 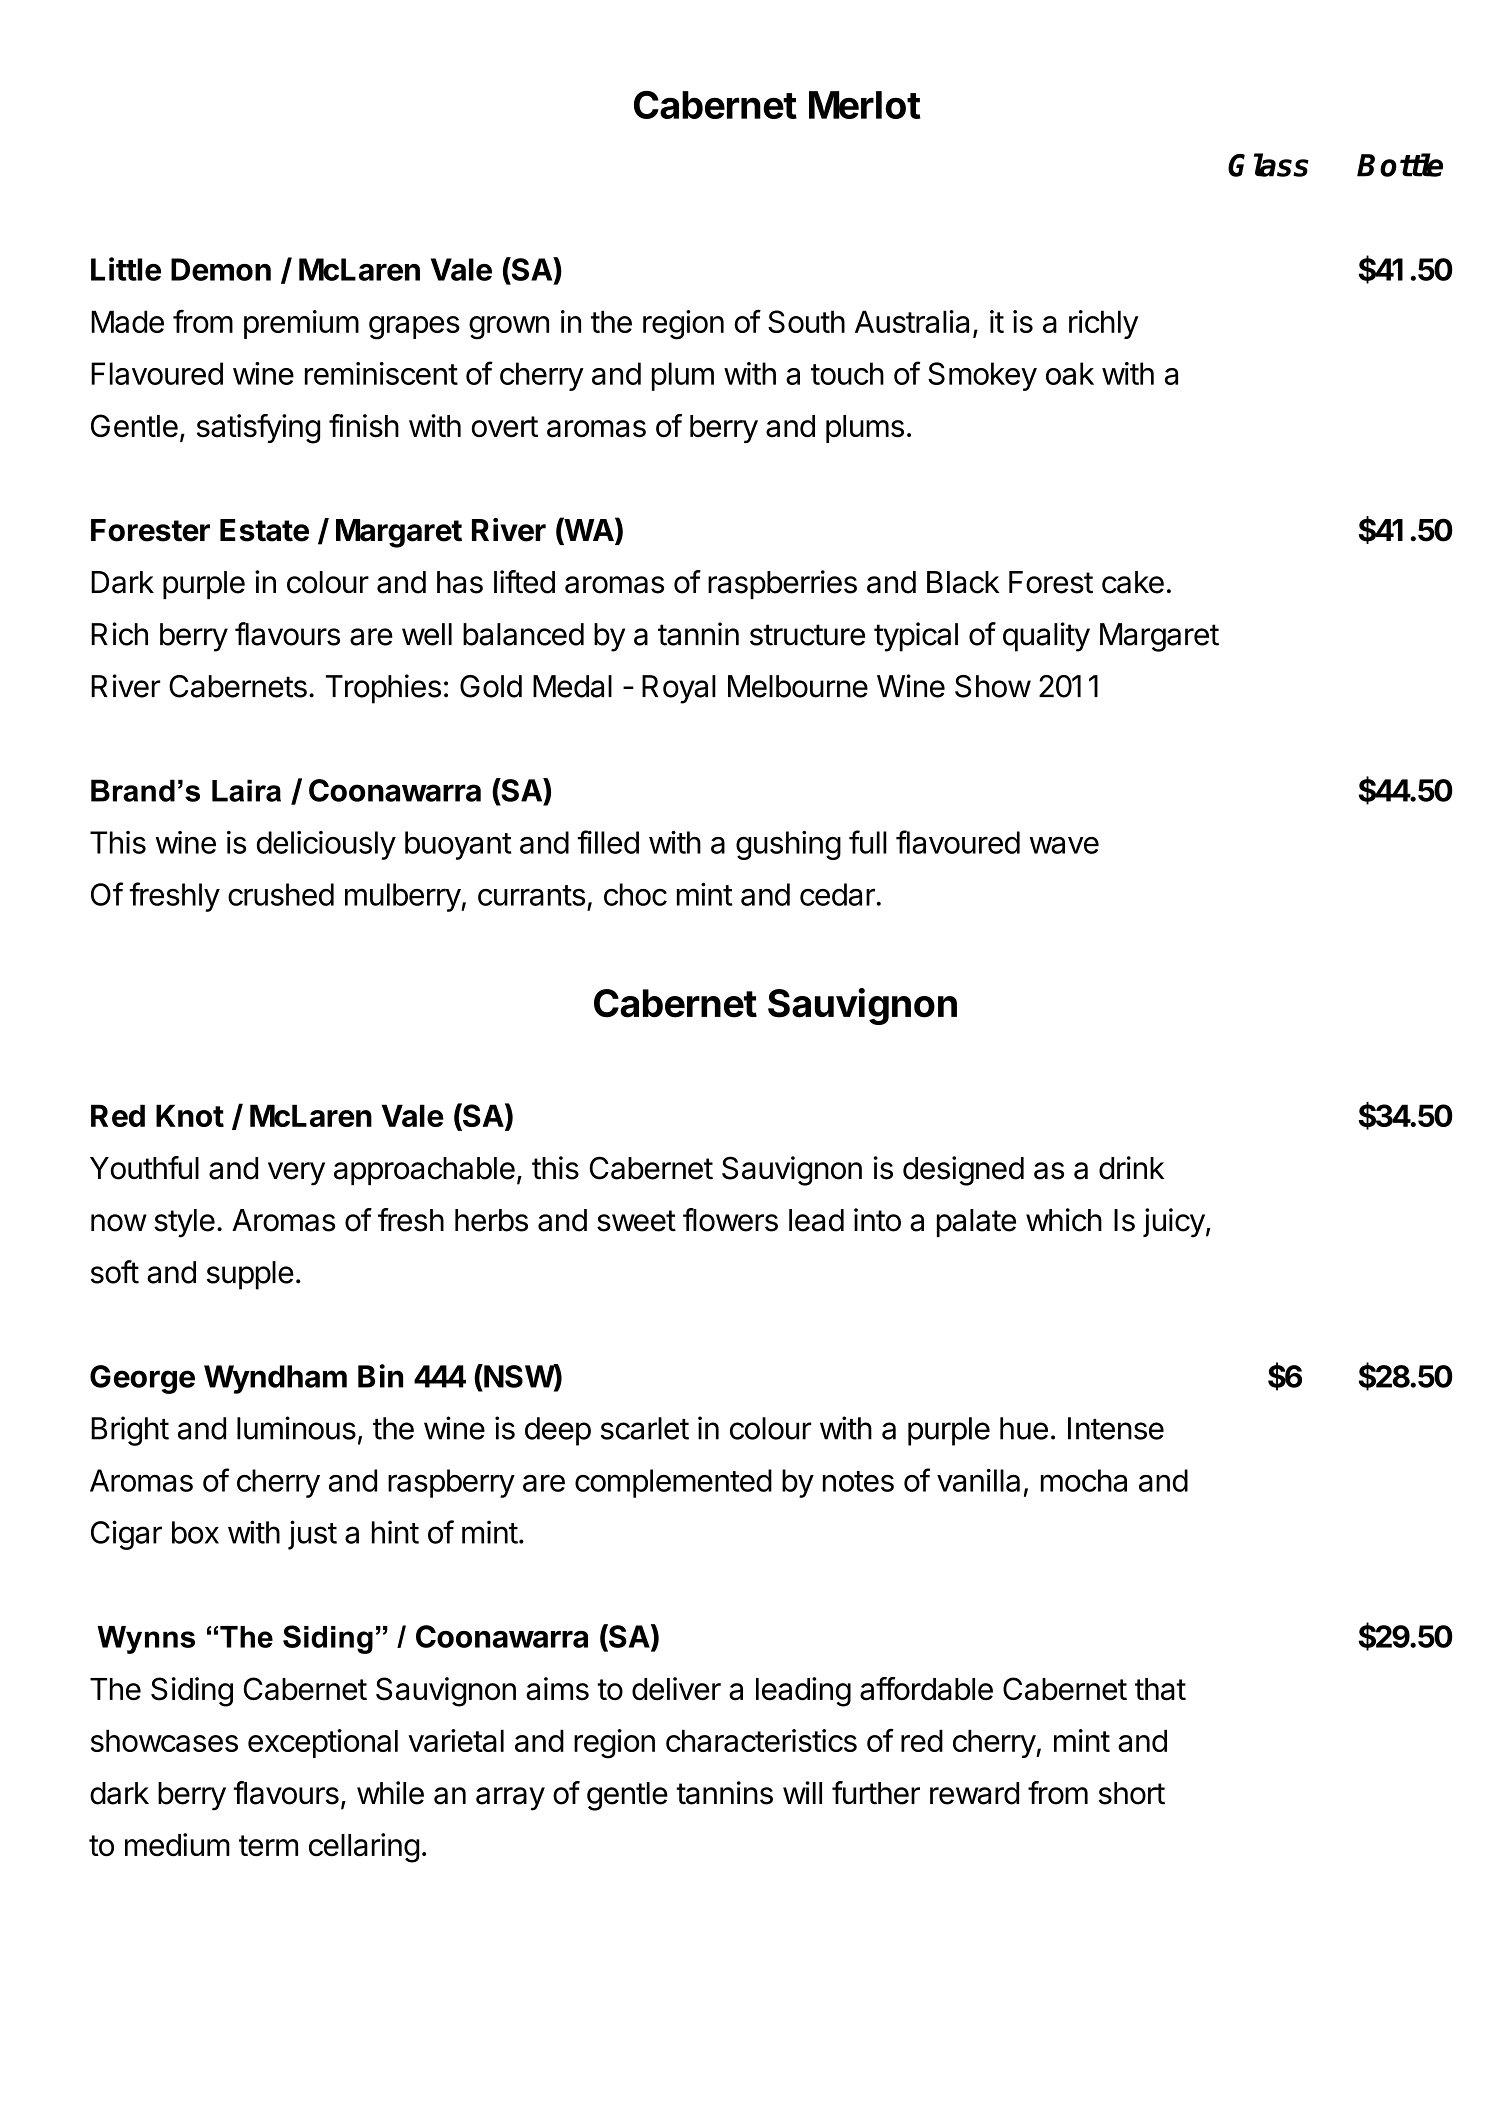 What do you see at coordinates (730, 1220) in the page?
I see `flowers` at bounding box center [730, 1220].
